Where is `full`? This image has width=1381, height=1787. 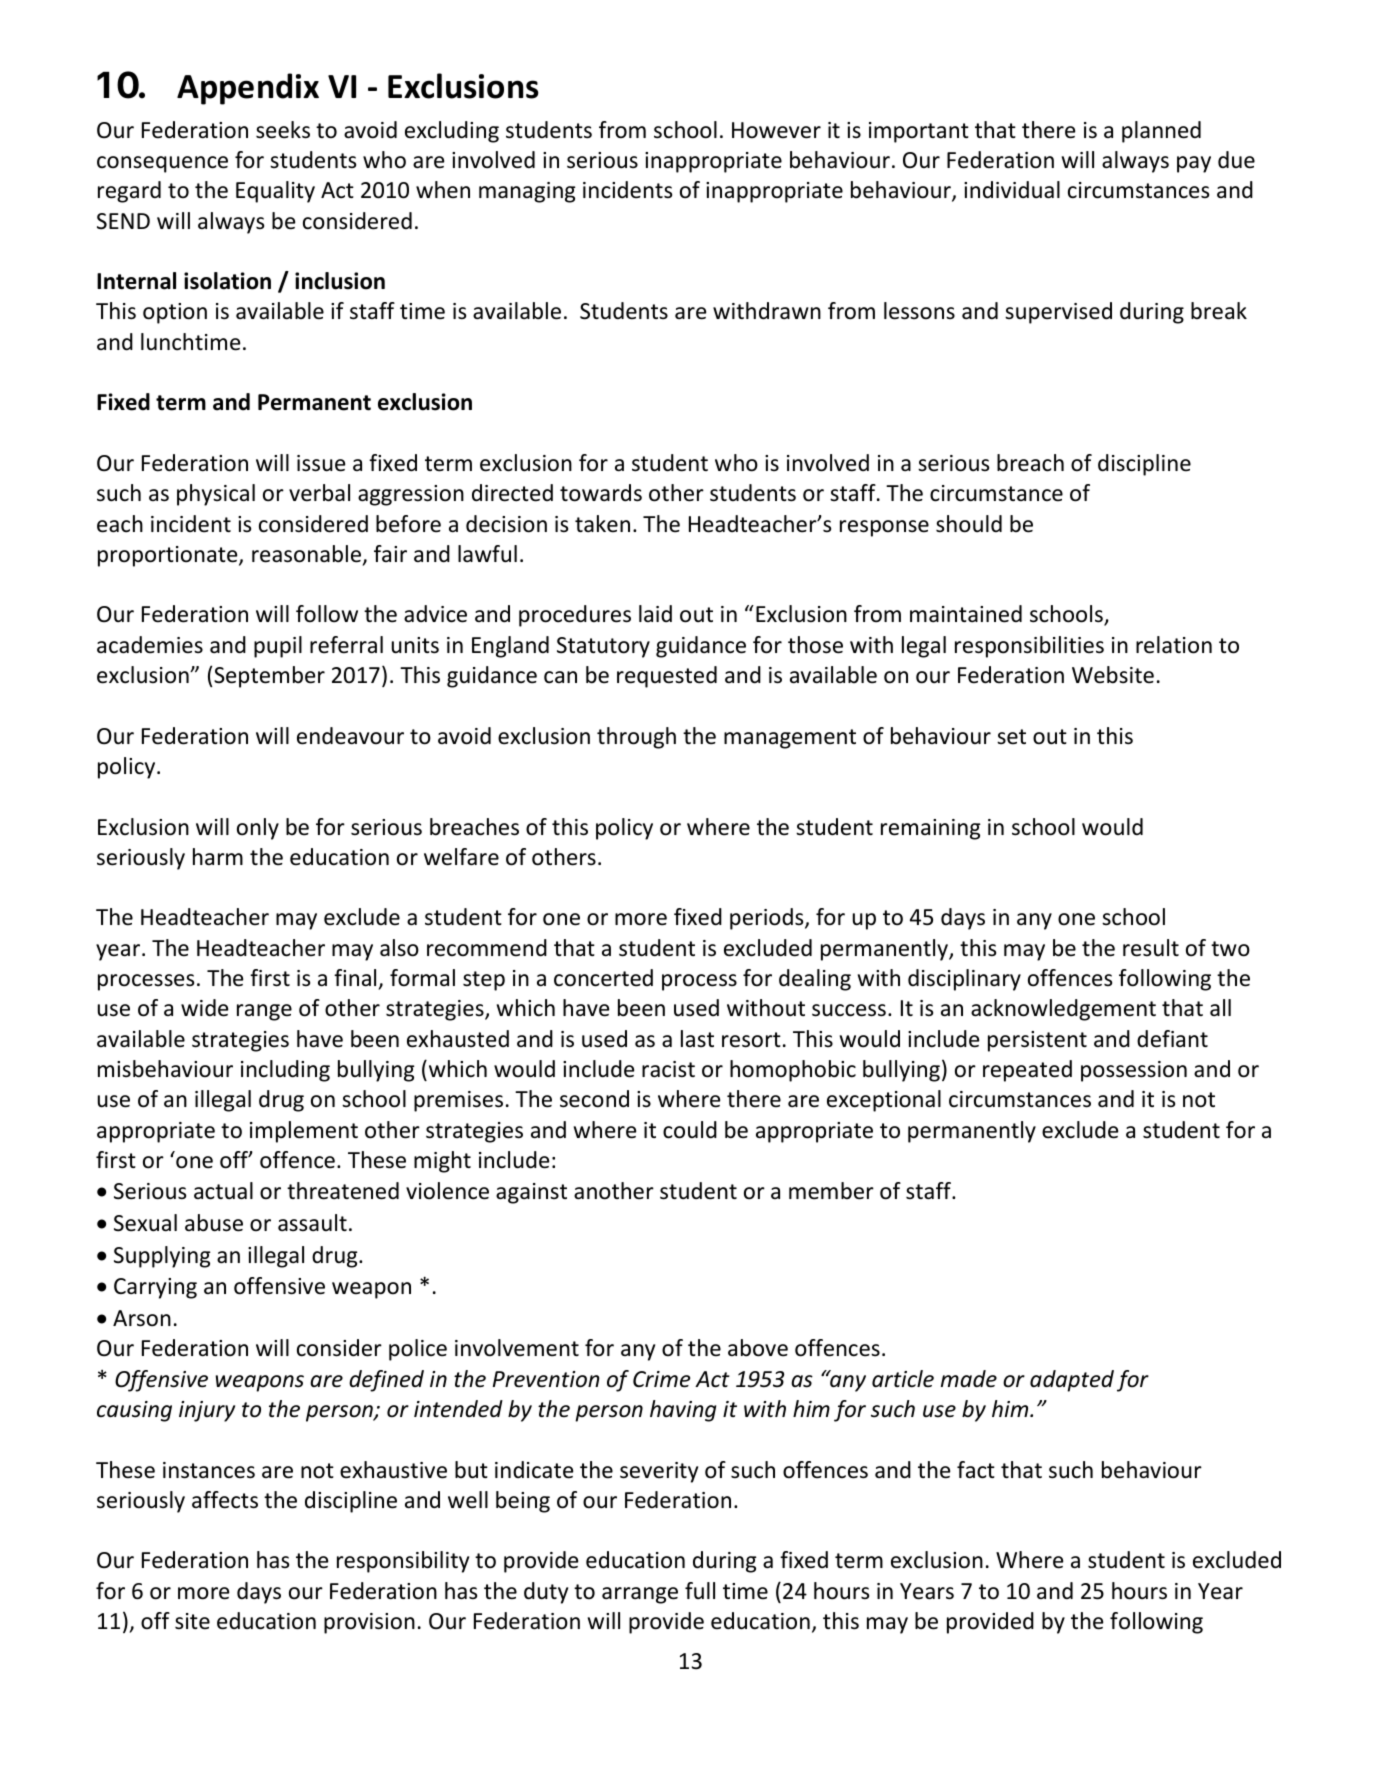 full is located at coordinates (700, 1591).
